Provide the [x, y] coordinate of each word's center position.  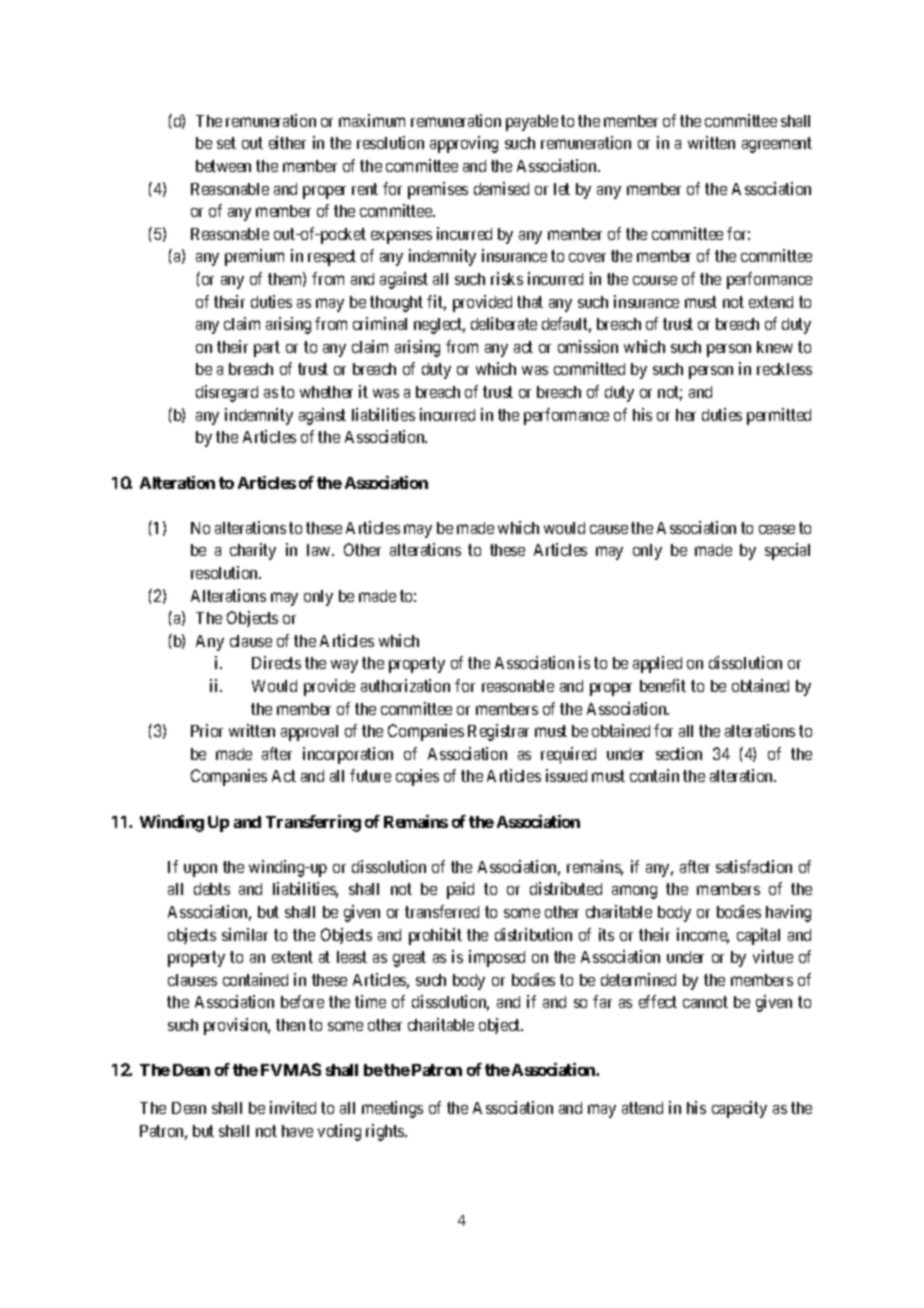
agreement [777, 145]
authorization [405, 685]
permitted [779, 416]
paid [460, 890]
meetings [392, 1109]
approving [464, 144]
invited [293, 1107]
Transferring [313, 823]
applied [657, 664]
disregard [227, 393]
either [287, 142]
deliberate [504, 323]
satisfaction [754, 866]
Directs [276, 662]
